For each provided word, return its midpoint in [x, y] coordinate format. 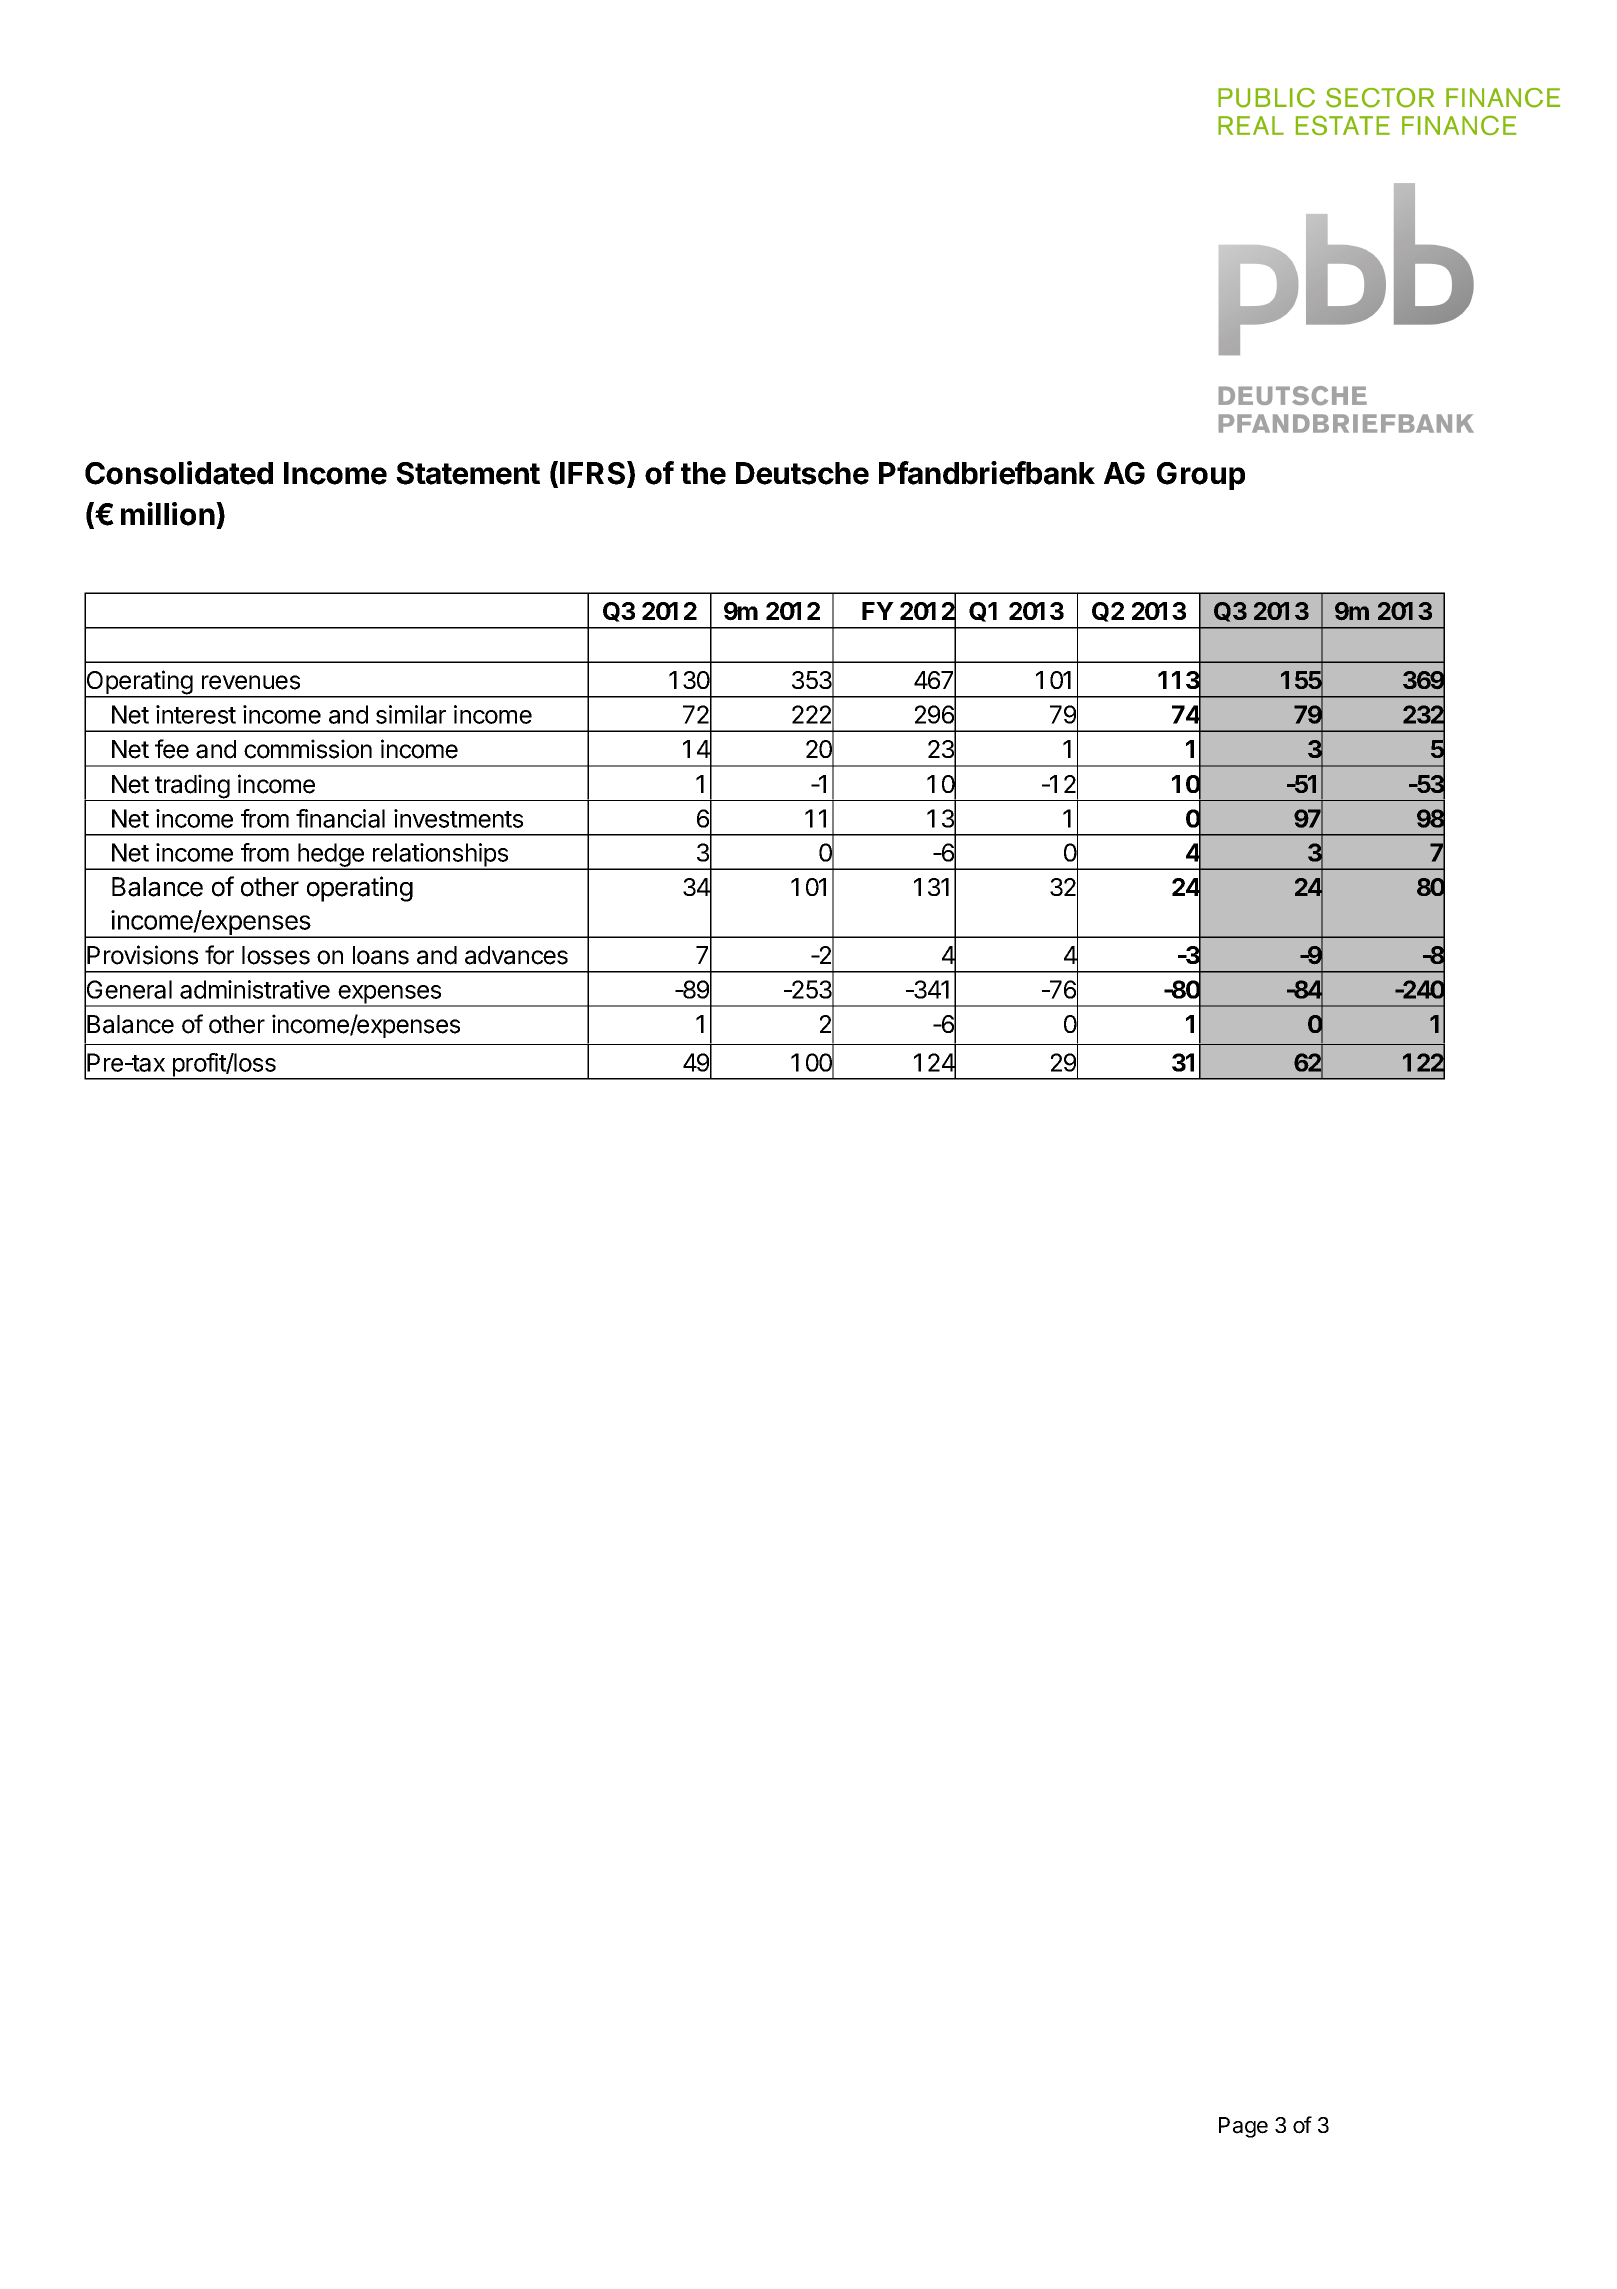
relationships [440, 856]
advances [516, 955]
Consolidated [179, 473]
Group [1201, 476]
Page [1243, 2127]
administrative [255, 989]
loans [381, 955]
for [219, 955]
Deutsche [802, 473]
